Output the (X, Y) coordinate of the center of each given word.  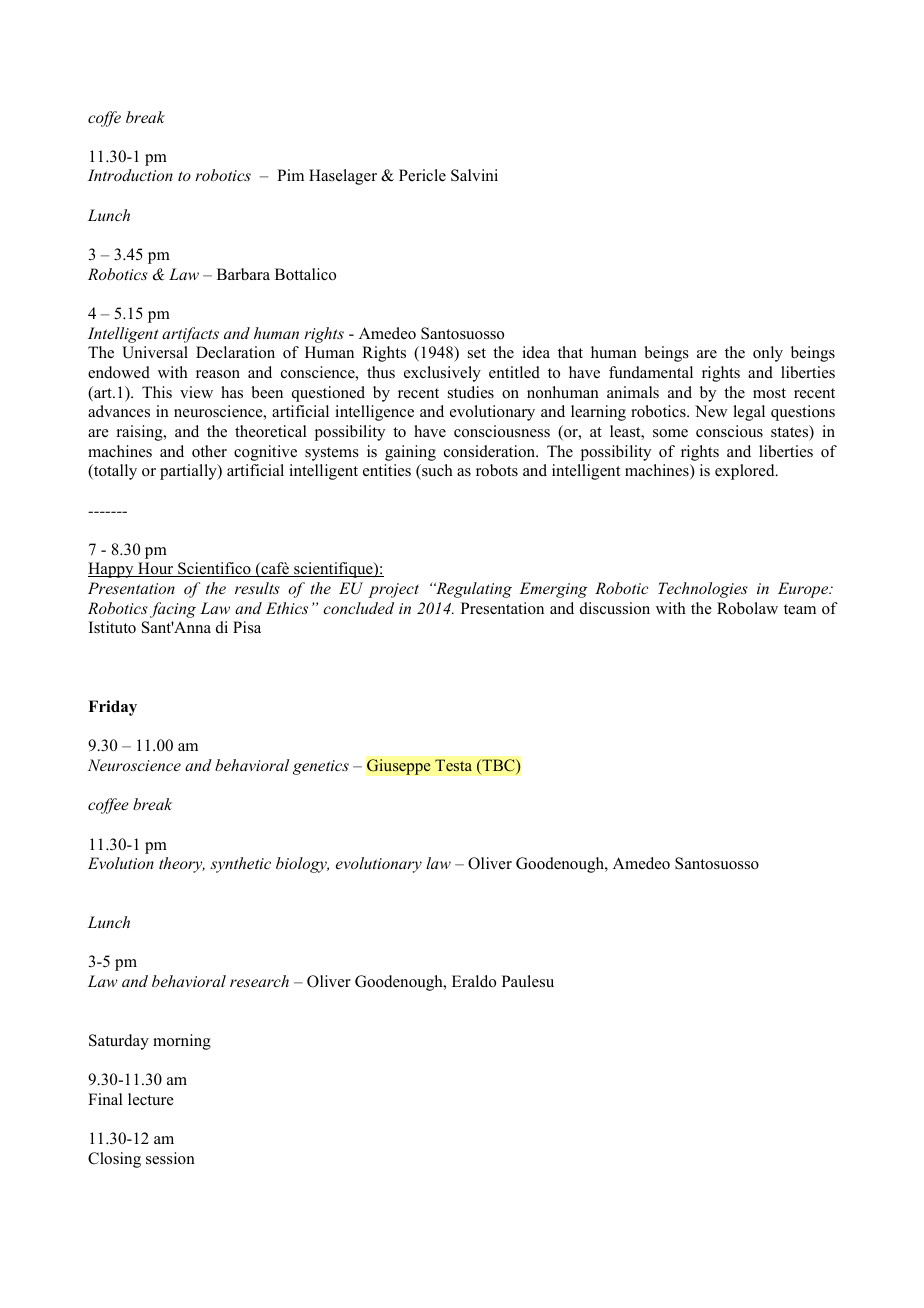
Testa (453, 765)
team (800, 609)
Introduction (130, 175)
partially (189, 472)
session (170, 1158)
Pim (290, 175)
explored (746, 472)
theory (182, 865)
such (436, 470)
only (768, 354)
